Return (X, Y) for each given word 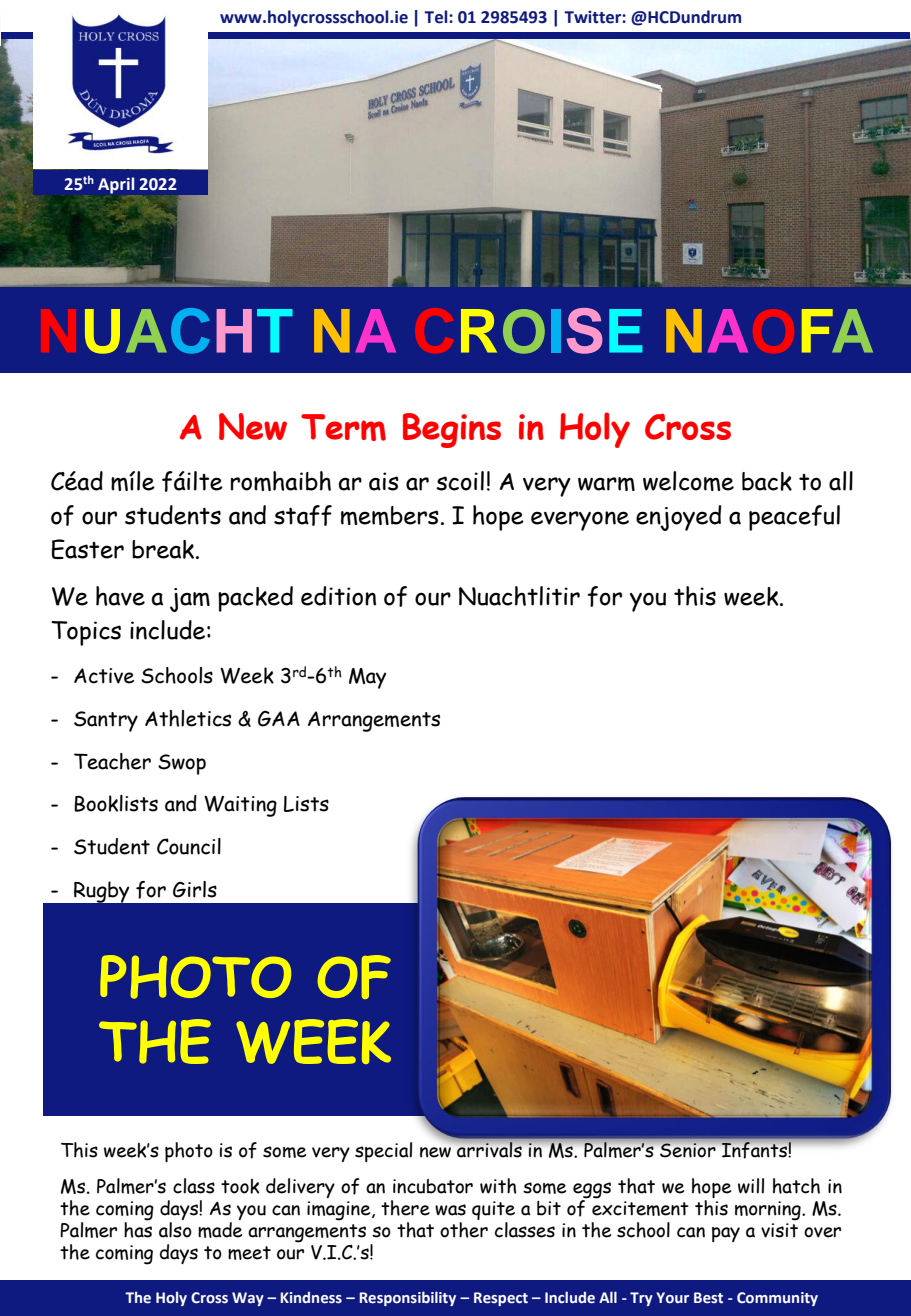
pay (726, 1234)
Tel (437, 17)
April (116, 185)
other (464, 1230)
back (767, 481)
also (175, 1230)
